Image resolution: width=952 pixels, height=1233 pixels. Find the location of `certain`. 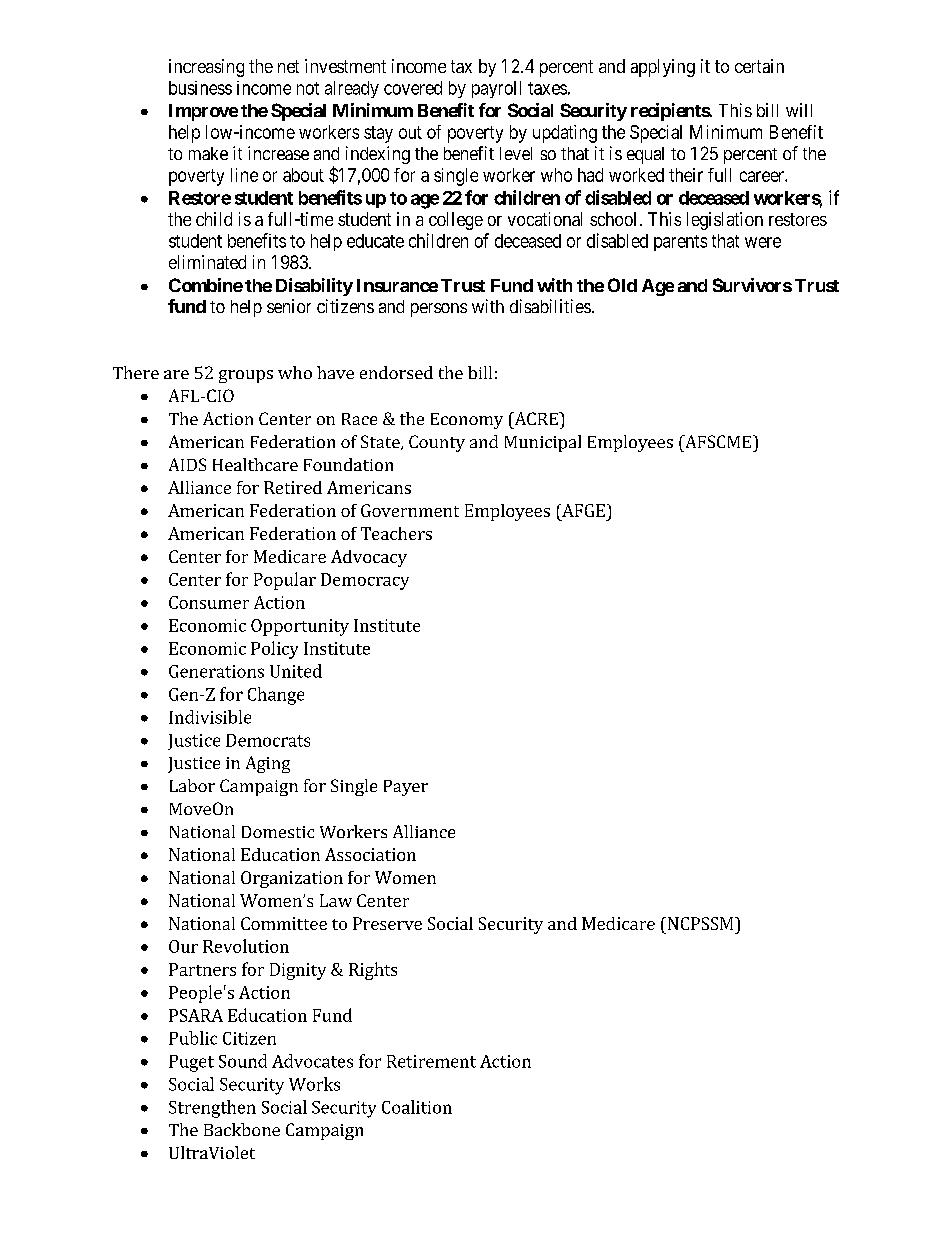

certain is located at coordinates (759, 66).
